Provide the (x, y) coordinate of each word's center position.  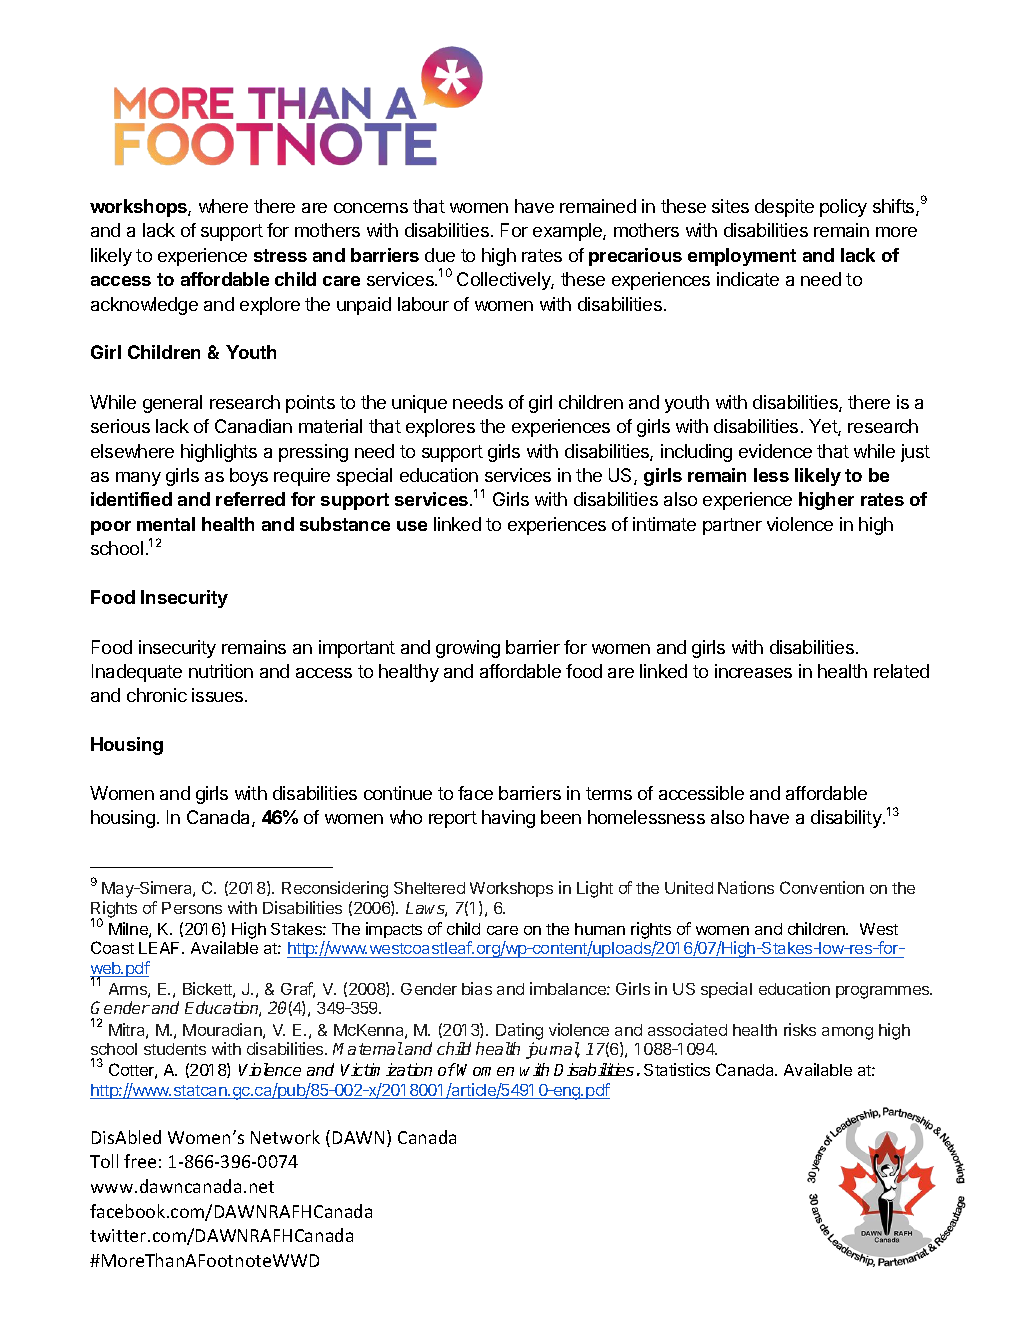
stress (280, 255)
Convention (822, 887)
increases (753, 671)
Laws (426, 909)
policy (843, 208)
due (440, 255)
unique (419, 404)
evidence (775, 451)
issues (219, 695)
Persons (192, 908)
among (847, 1033)
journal (553, 1050)
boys (249, 477)
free (140, 1161)
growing (468, 649)
